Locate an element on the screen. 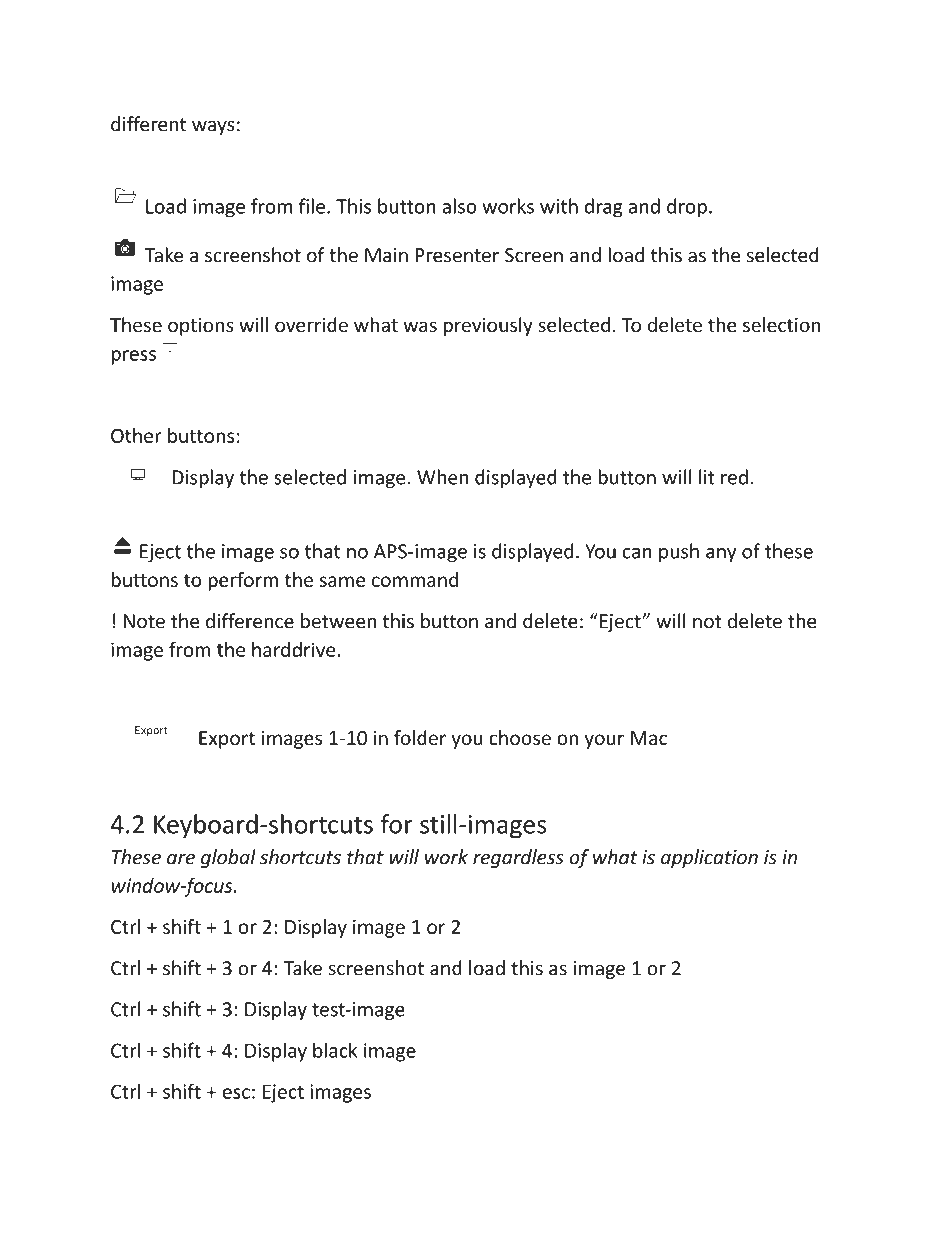  command is located at coordinates (415, 579).
